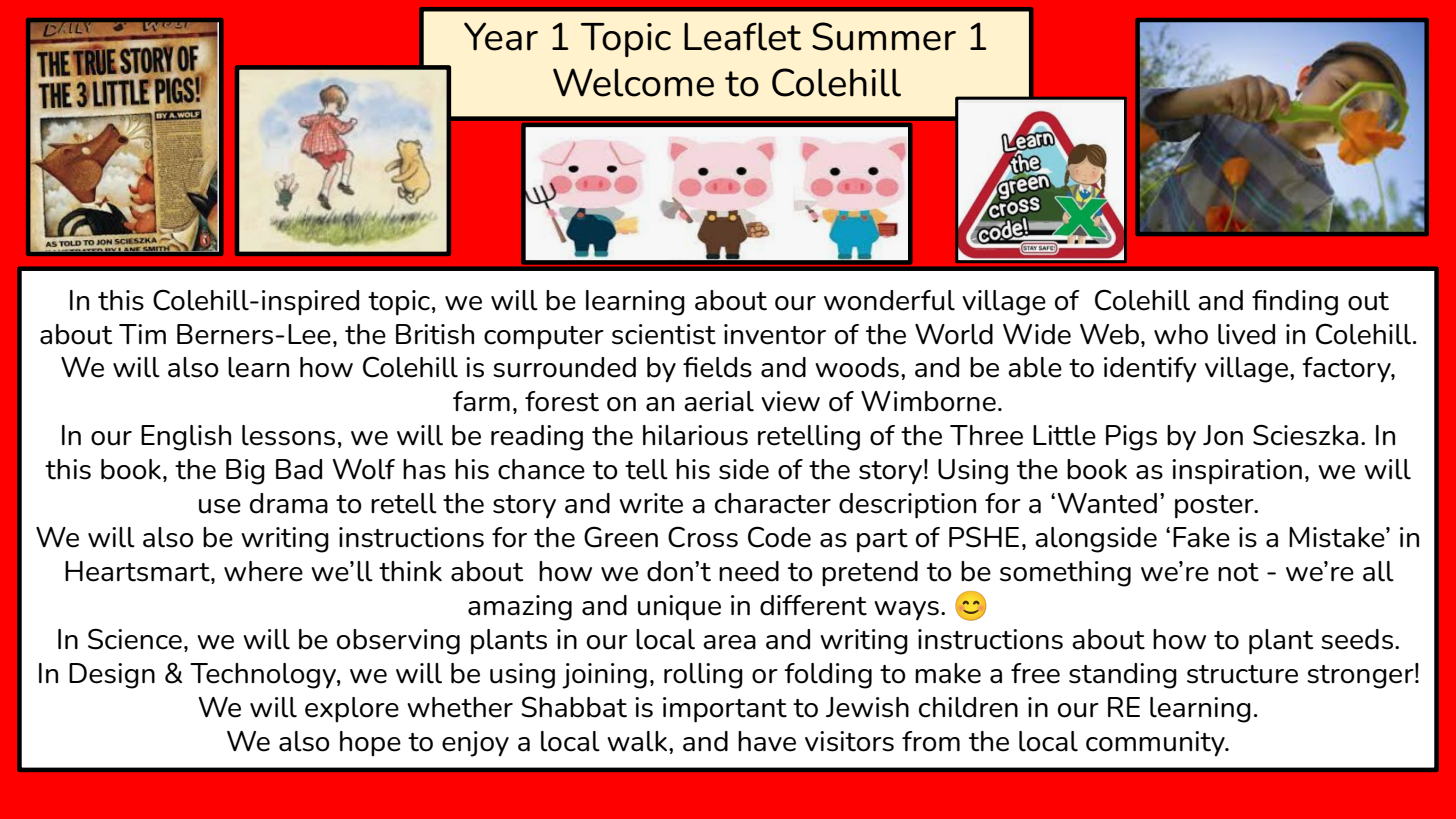 This screenshot has width=1456, height=819. I want to click on Tim, so click(142, 334).
